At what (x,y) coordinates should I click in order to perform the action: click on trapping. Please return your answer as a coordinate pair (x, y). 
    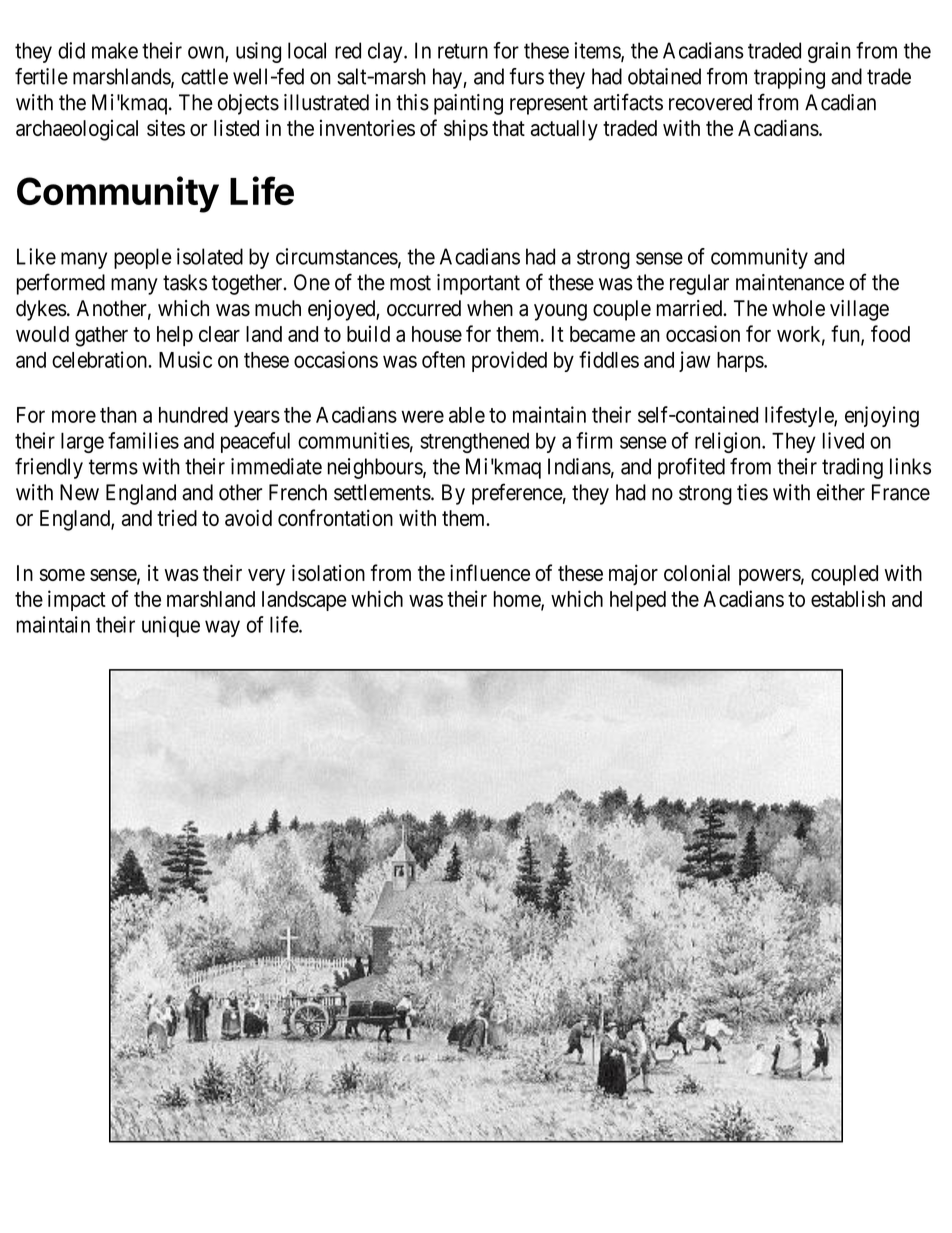
    Looking at the image, I should click on (789, 78).
